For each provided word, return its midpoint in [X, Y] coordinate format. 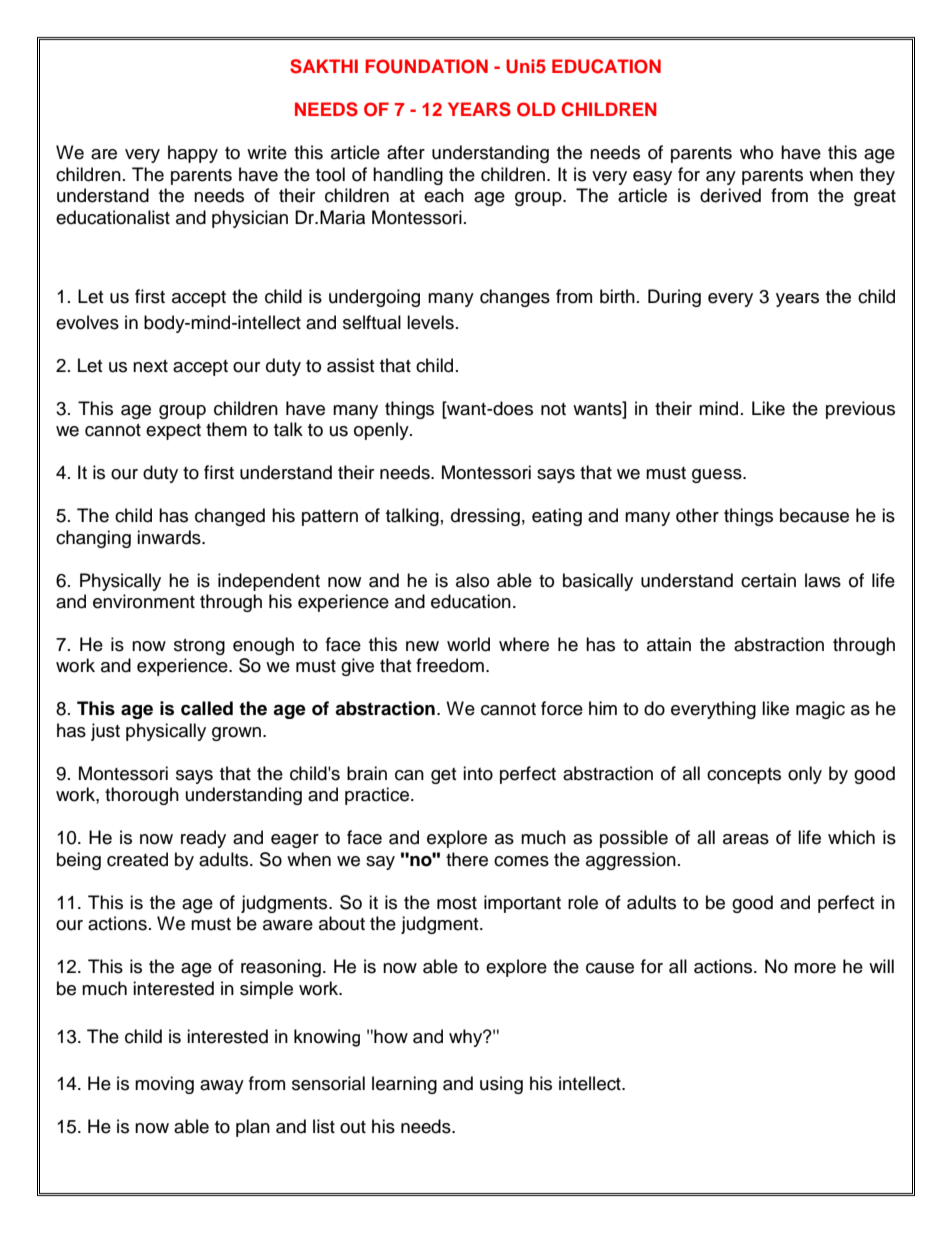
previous [860, 410]
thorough [142, 796]
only [805, 775]
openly [382, 431]
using [501, 1085]
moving [164, 1085]
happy [193, 154]
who [756, 152]
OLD [536, 109]
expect [173, 432]
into [478, 773]
